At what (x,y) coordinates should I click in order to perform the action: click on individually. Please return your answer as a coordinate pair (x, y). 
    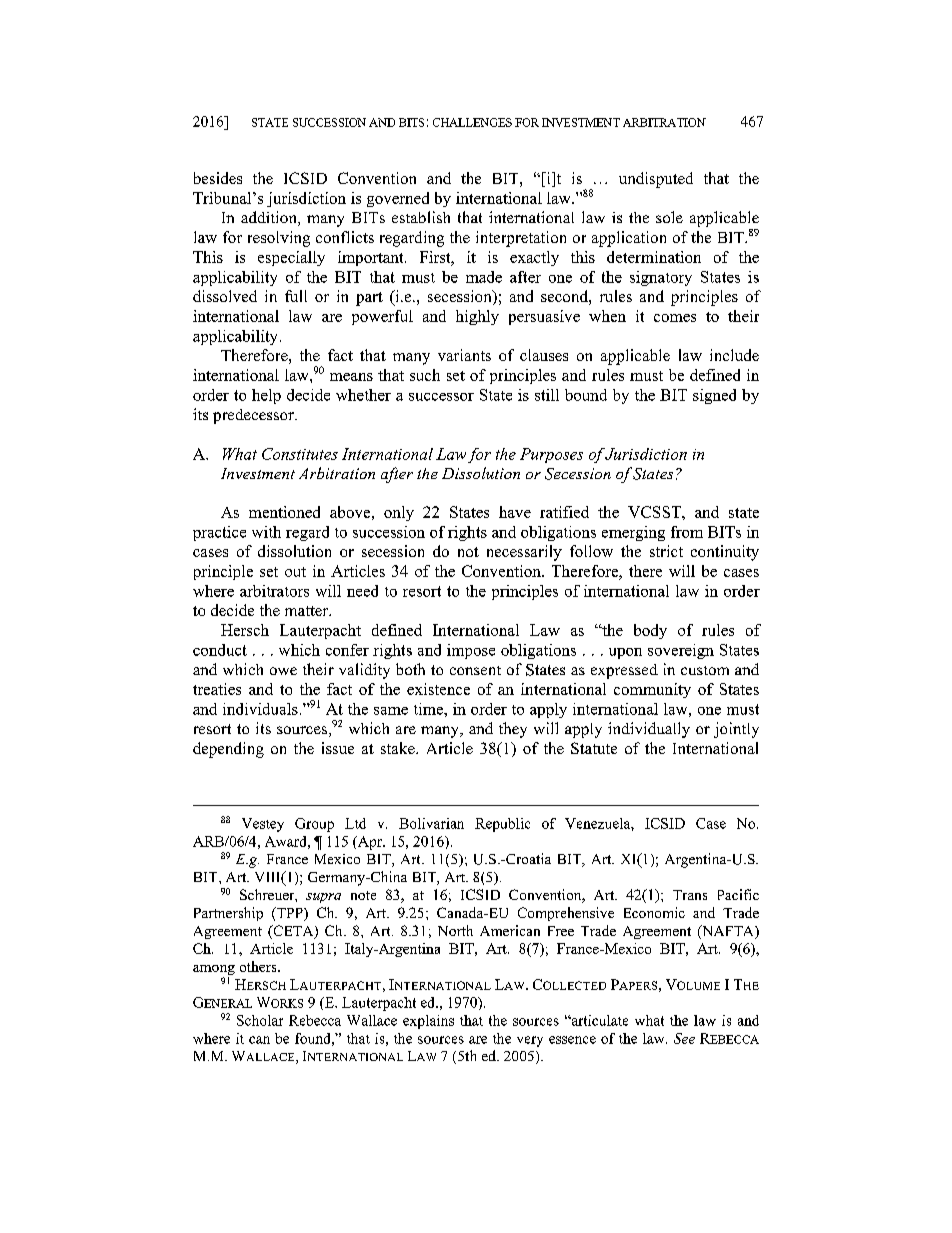
    Looking at the image, I should click on (649, 730).
